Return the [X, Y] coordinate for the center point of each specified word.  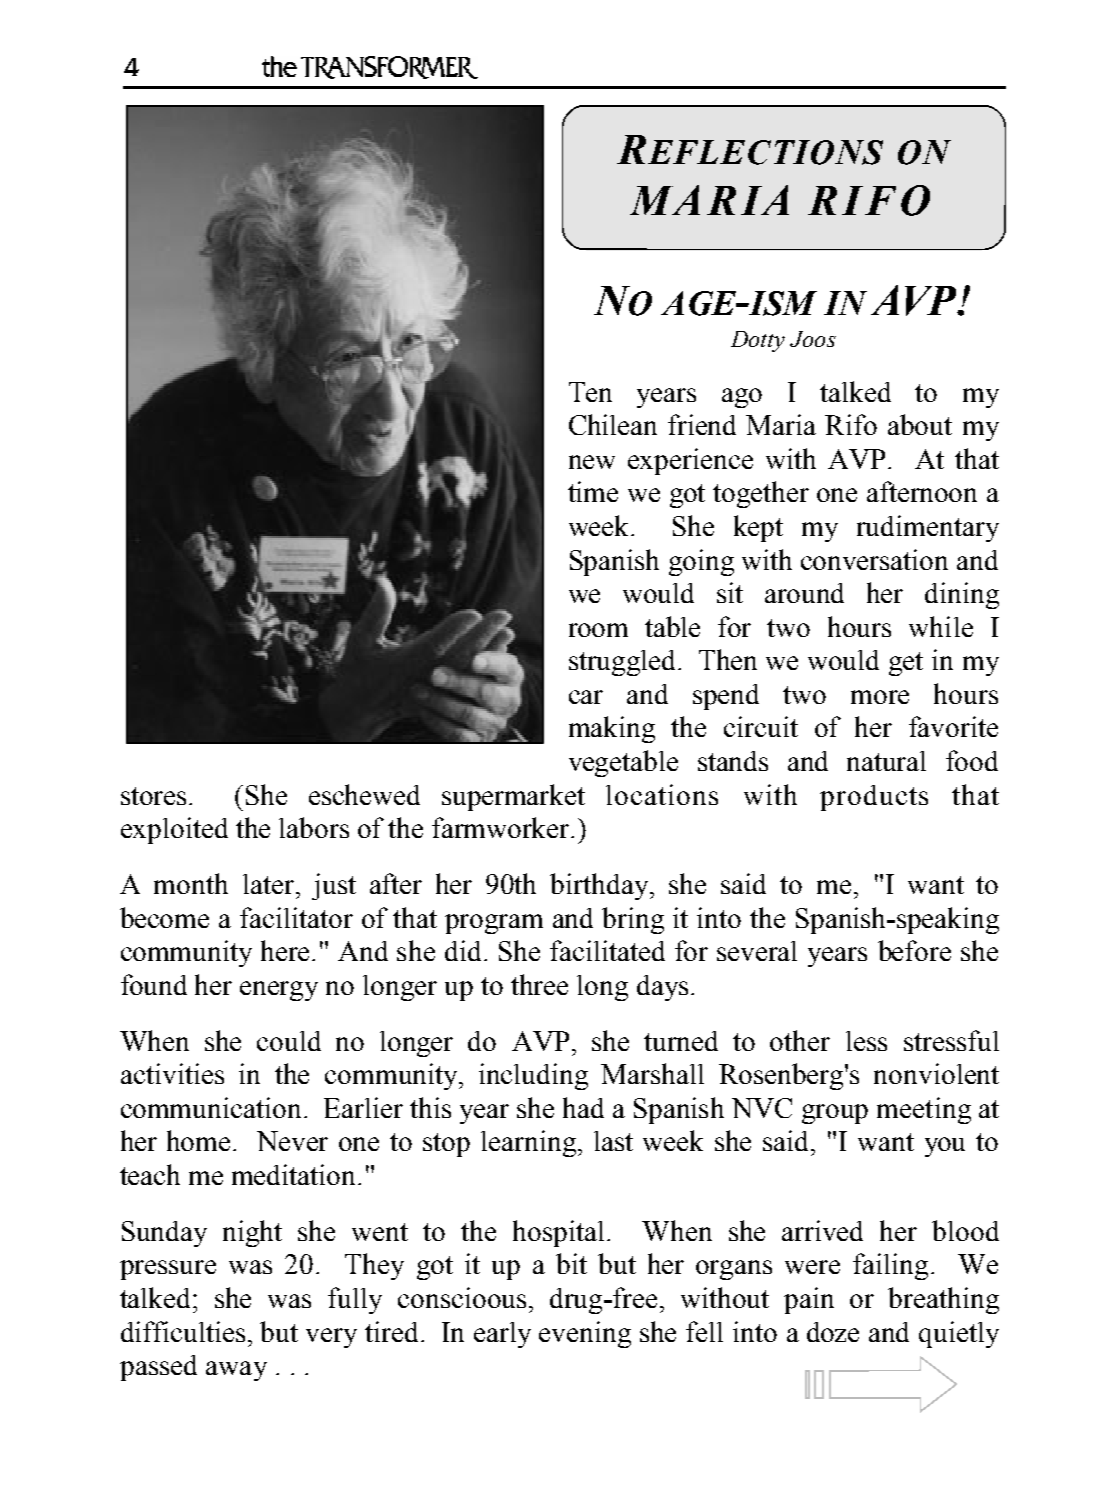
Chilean [613, 424]
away [236, 1371]
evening [585, 1334]
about [920, 424]
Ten [590, 392]
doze [833, 1332]
